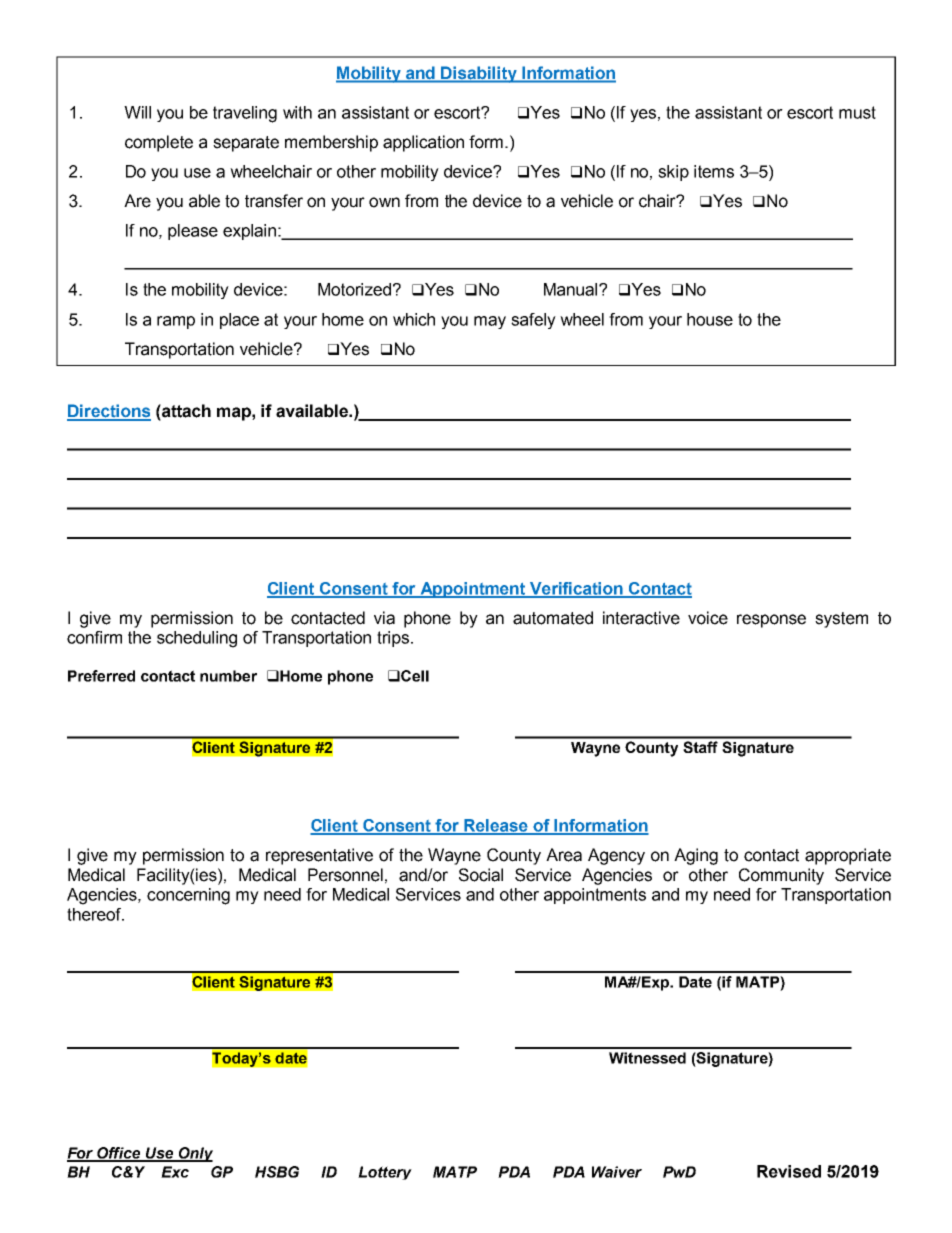 Image resolution: width=952 pixels, height=1233 pixels. I want to click on Will, so click(137, 112).
